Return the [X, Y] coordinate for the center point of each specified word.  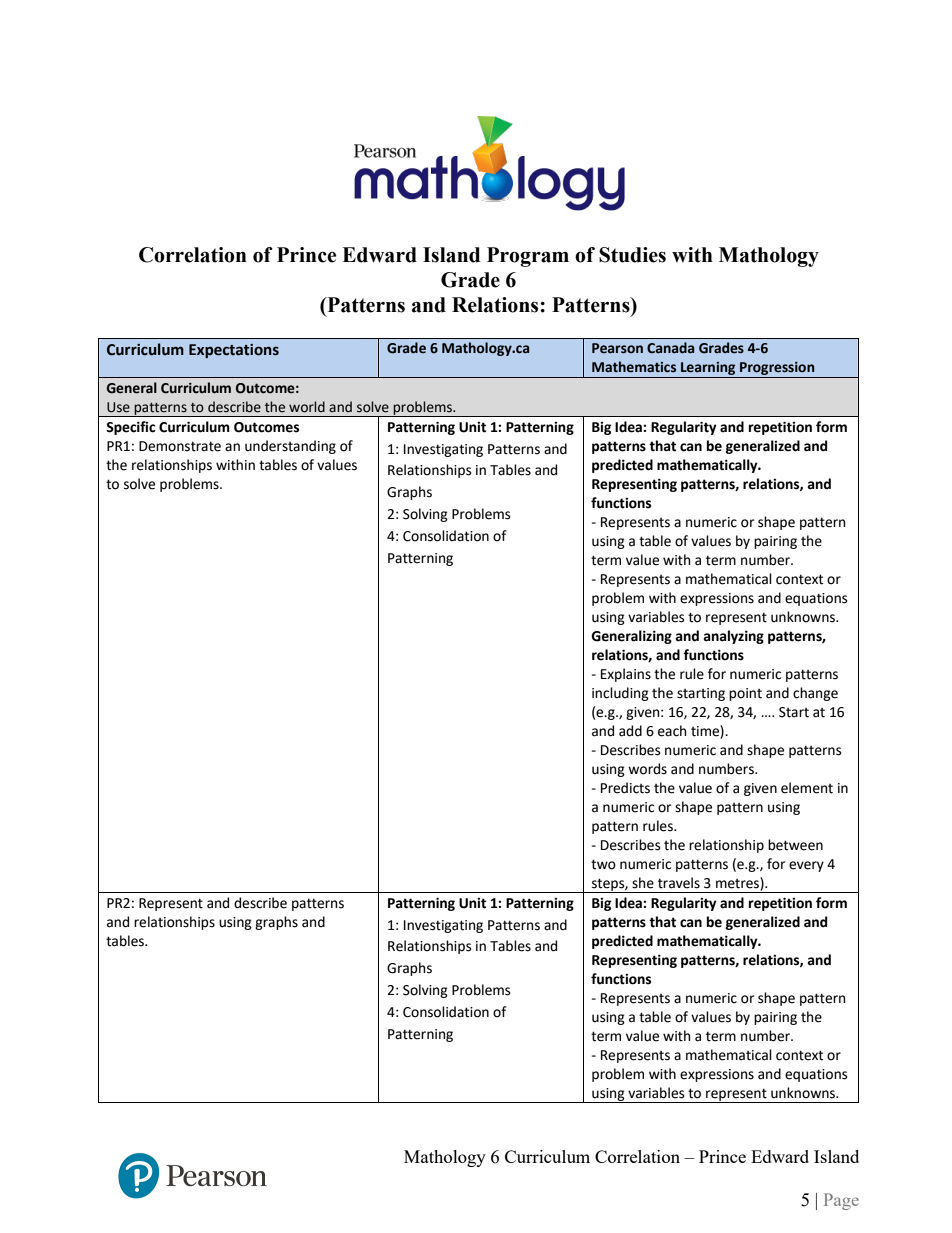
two [603, 864]
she [643, 883]
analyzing [734, 637]
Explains [626, 675]
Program [528, 257]
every [806, 866]
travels [679, 883]
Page [841, 1201]
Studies [632, 255]
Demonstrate [180, 446]
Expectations [234, 351]
